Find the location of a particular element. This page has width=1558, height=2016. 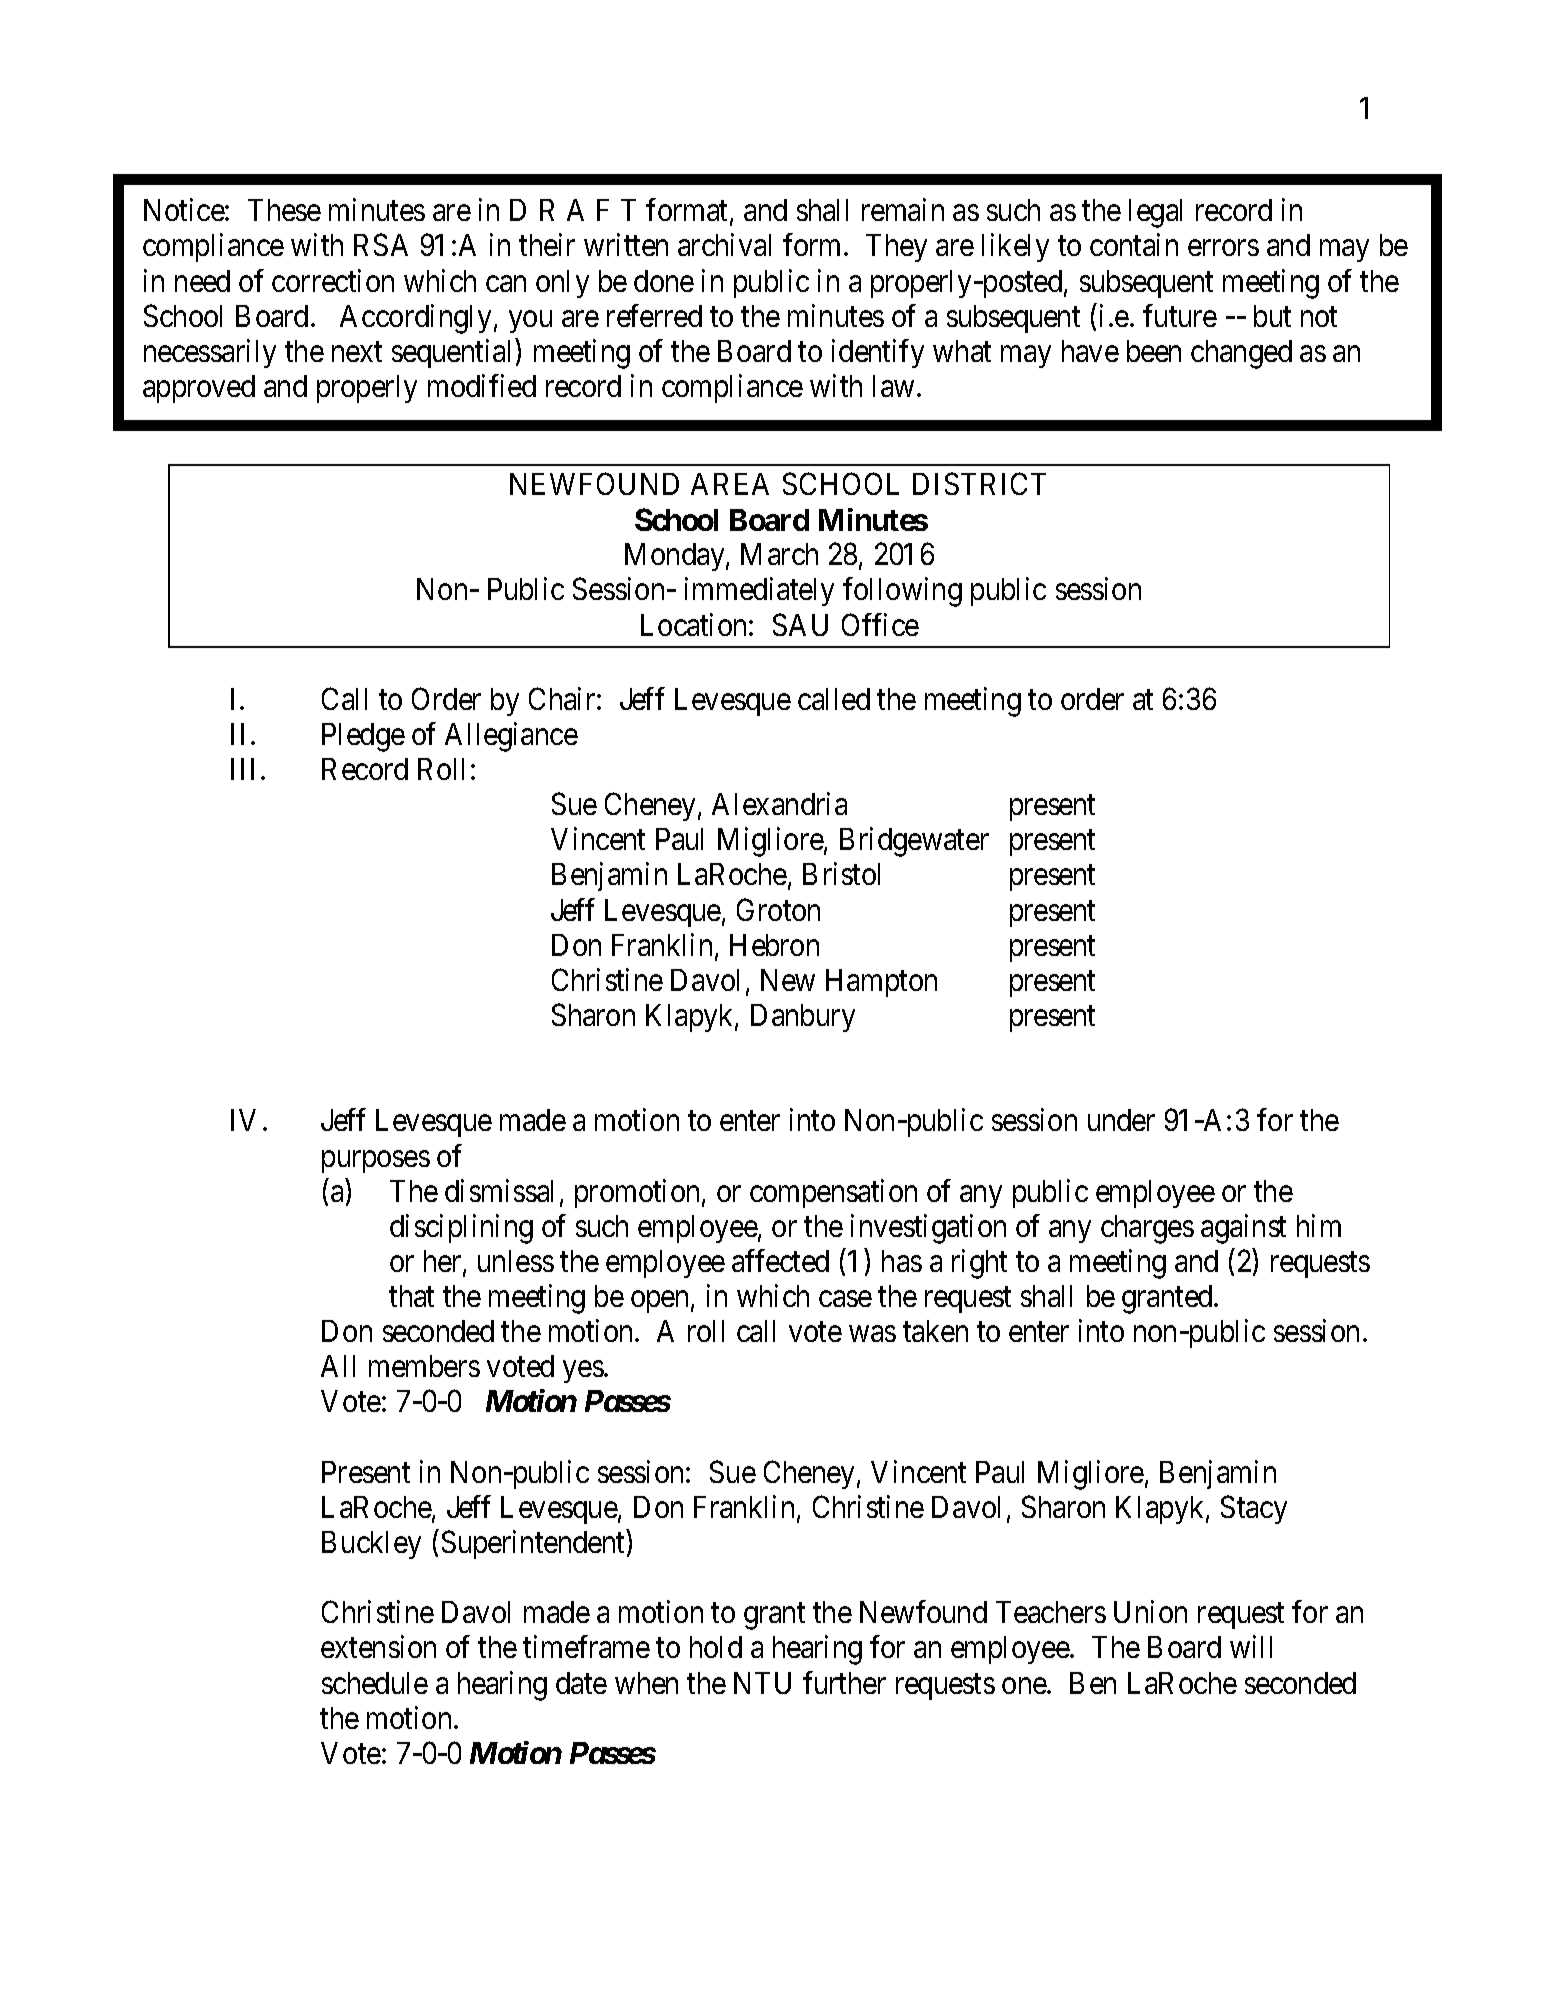

that is located at coordinates (411, 1296).
